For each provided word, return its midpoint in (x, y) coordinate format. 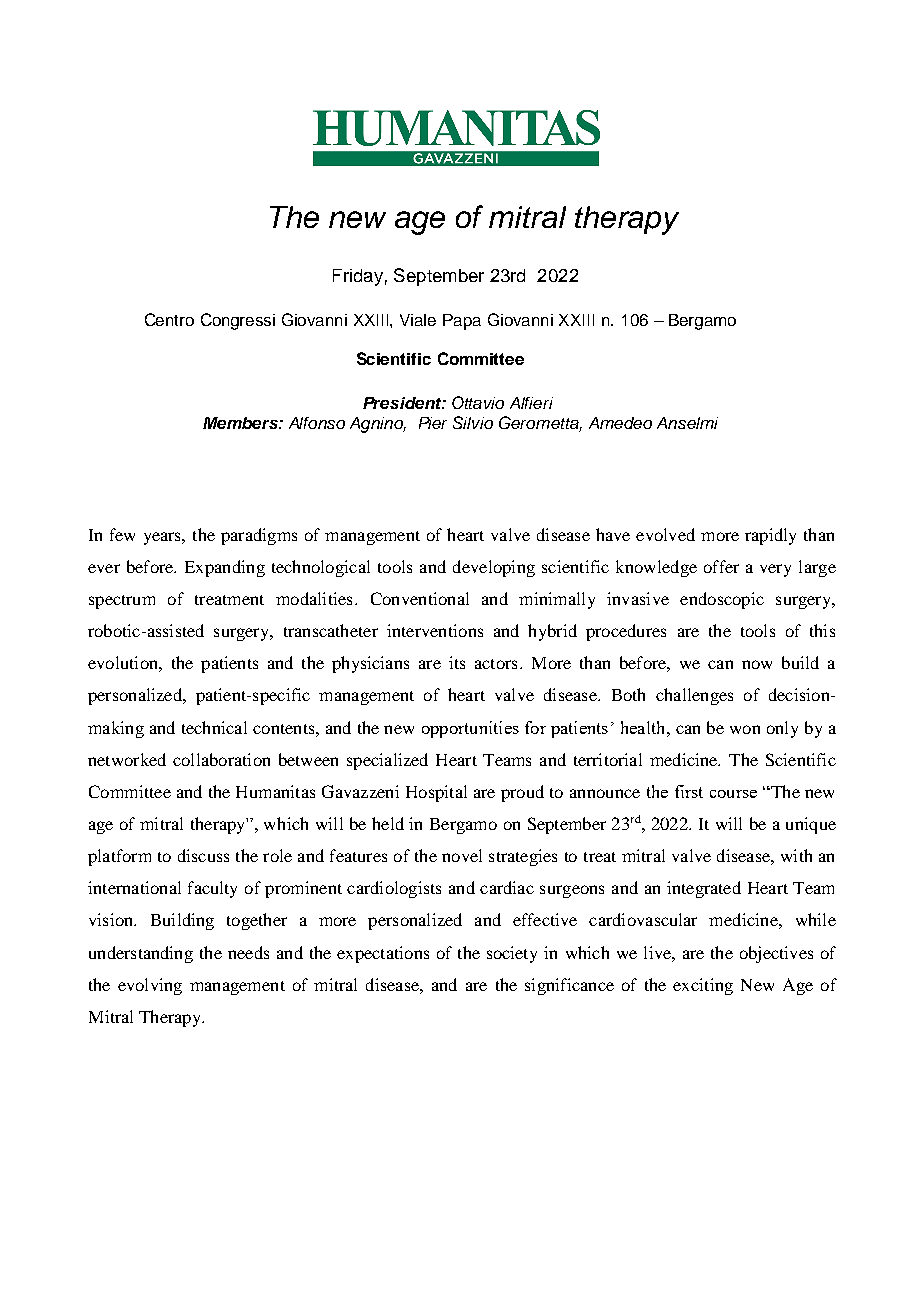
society (512, 954)
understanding (141, 954)
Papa (462, 322)
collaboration (221, 759)
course (733, 794)
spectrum (122, 602)
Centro (169, 319)
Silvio (473, 422)
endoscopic (722, 600)
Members (241, 423)
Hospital (436, 793)
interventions (435, 630)
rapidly (770, 536)
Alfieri (531, 403)
